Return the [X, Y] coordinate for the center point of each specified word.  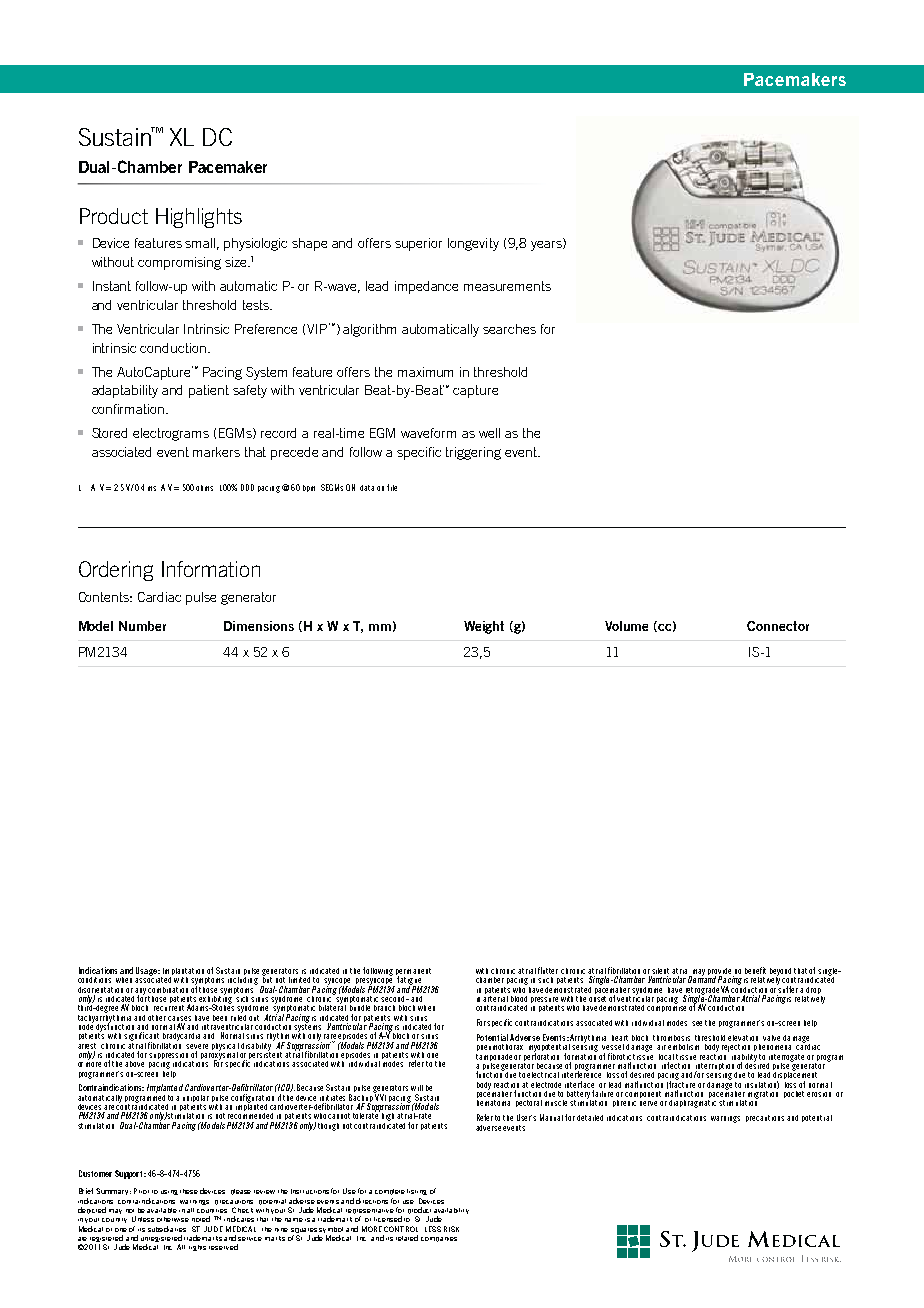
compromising [179, 263]
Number [142, 626]
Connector [778, 626]
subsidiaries [167, 1229]
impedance [426, 287]
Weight [484, 627]
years [547, 244]
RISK [451, 1229]
